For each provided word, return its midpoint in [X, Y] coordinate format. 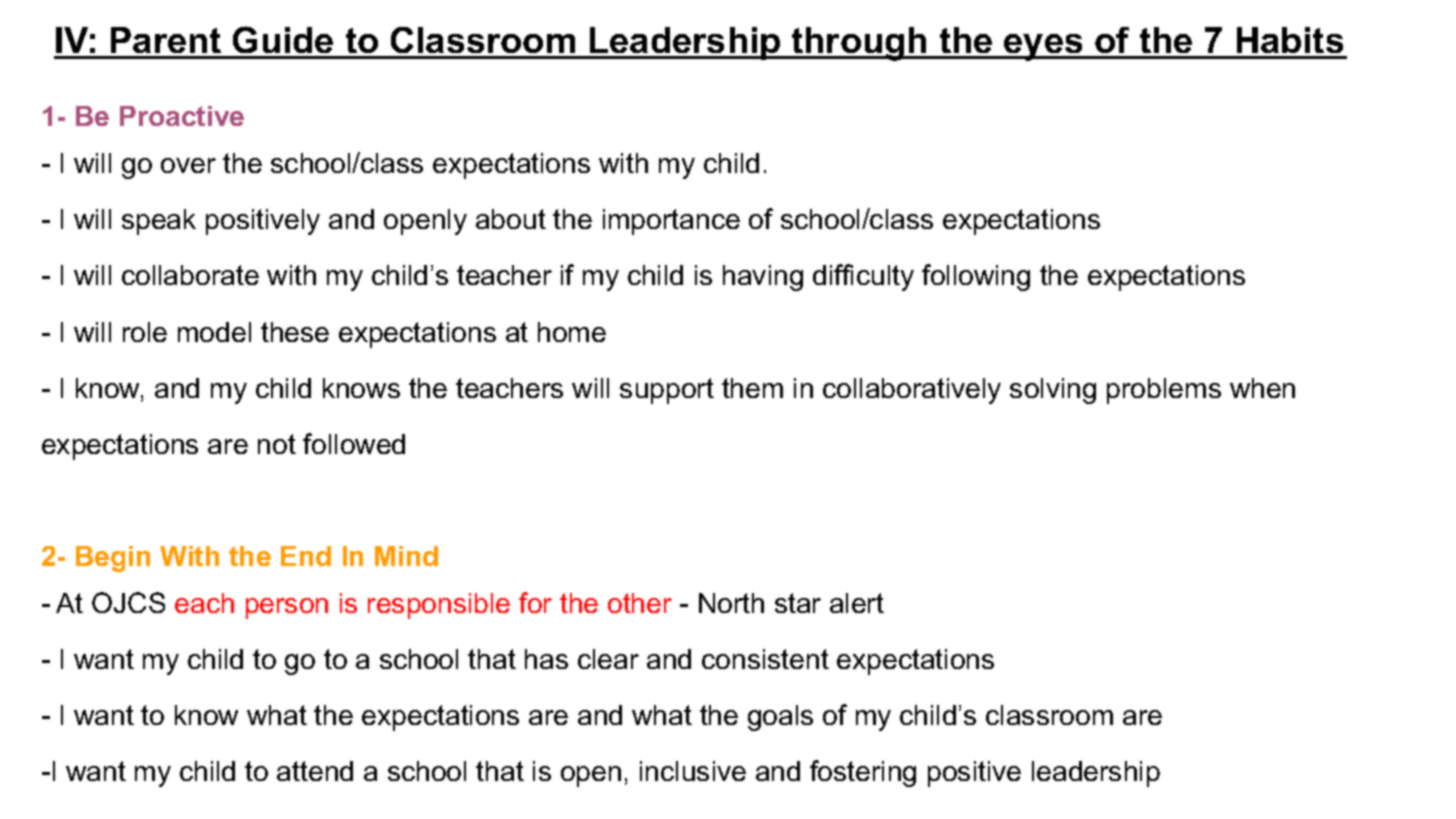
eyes [1043, 47]
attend [315, 771]
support [667, 391]
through [859, 44]
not [277, 444]
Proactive [182, 116]
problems [1164, 391]
